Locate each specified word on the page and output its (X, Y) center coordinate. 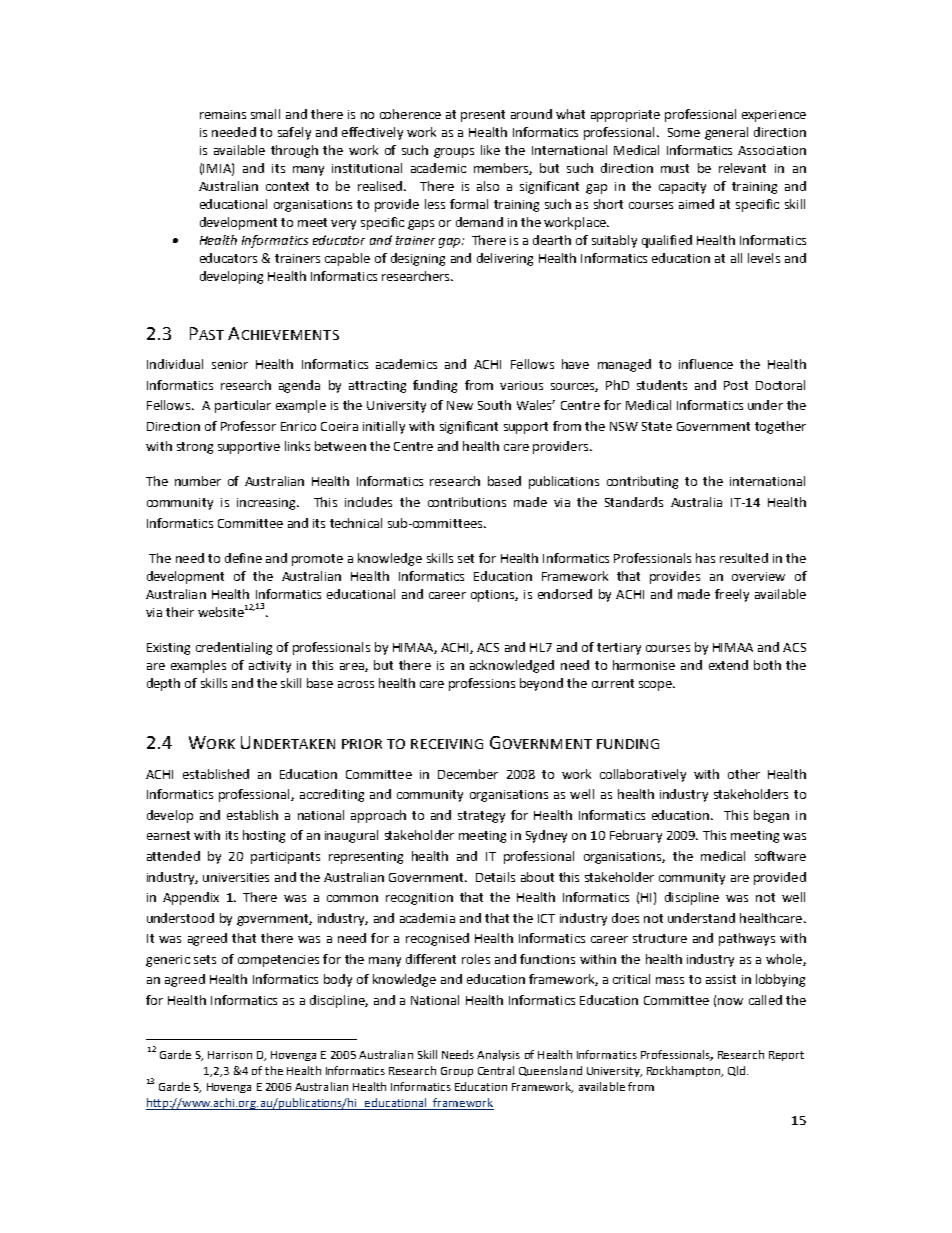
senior (230, 364)
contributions (467, 502)
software (780, 856)
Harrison (230, 1055)
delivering (505, 259)
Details (495, 877)
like (490, 150)
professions (482, 684)
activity (270, 667)
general (726, 133)
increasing (267, 504)
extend (728, 665)
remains (223, 114)
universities (236, 877)
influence (706, 364)
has (705, 558)
